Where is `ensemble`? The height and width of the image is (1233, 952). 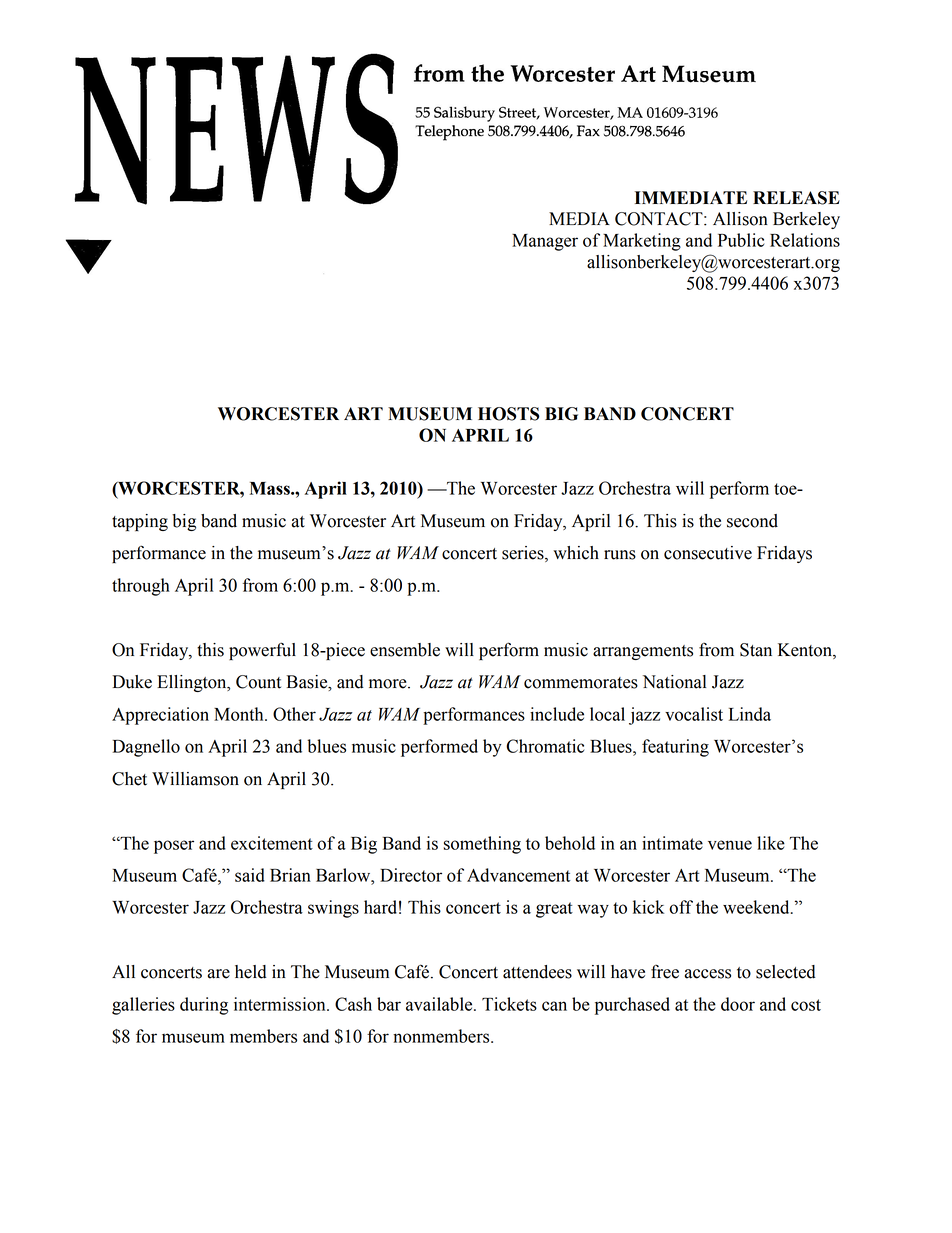
ensemble is located at coordinates (405, 650).
